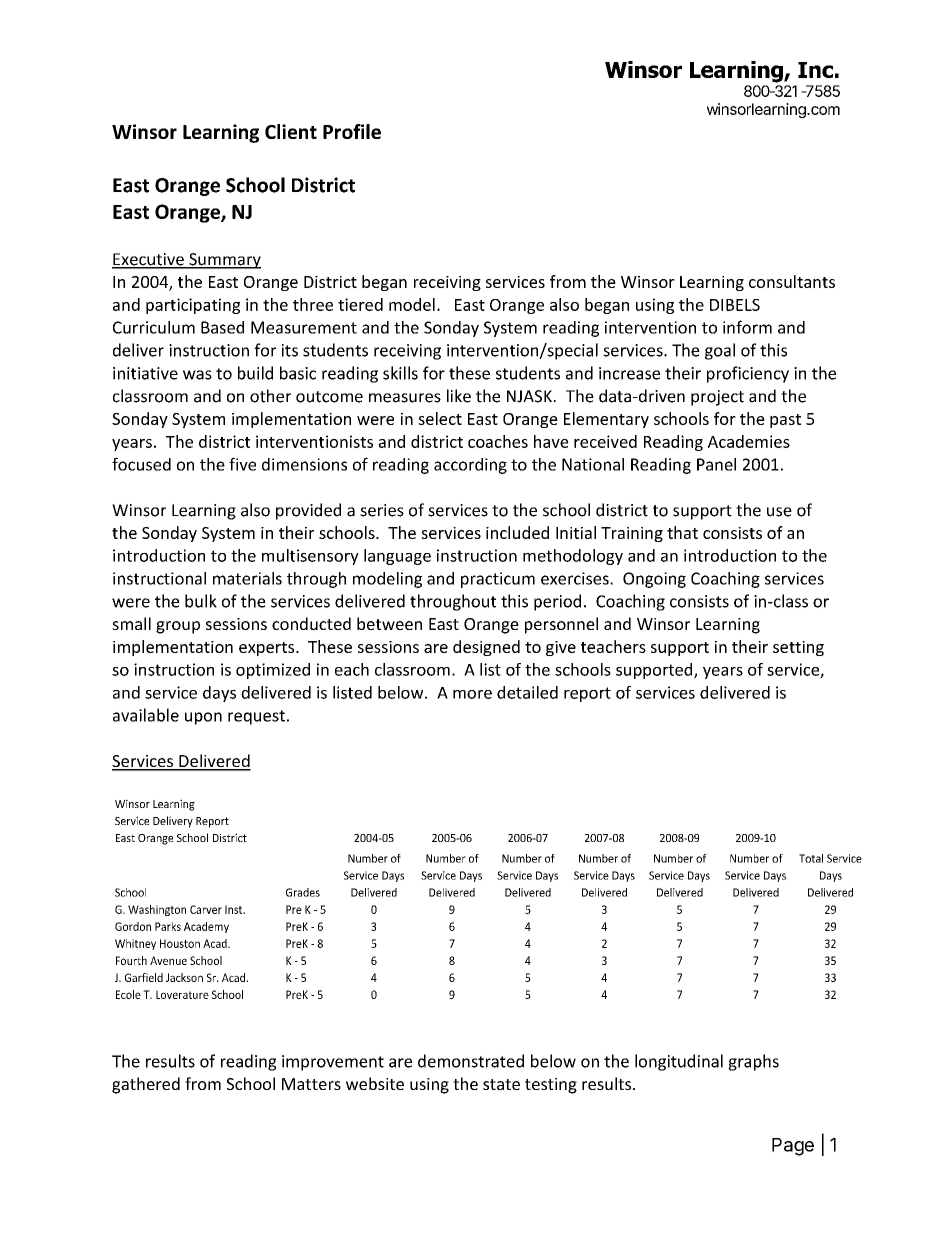 This image has height=1233, width=952. What do you see at coordinates (472, 694) in the image?
I see `more` at bounding box center [472, 694].
